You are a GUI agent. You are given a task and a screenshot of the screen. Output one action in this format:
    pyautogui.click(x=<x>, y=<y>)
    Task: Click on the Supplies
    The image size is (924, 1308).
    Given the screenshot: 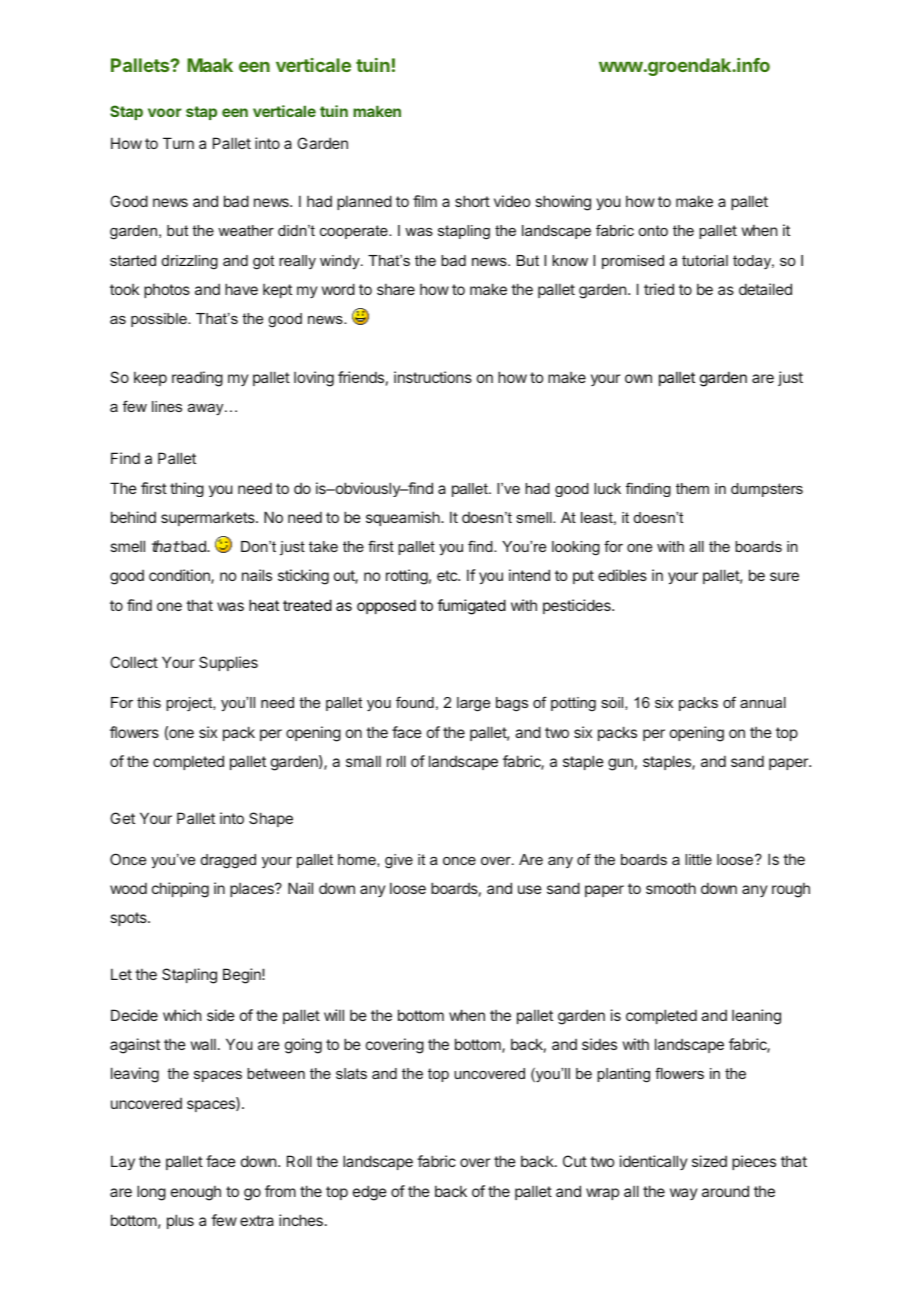 What is the action you would take?
    pyautogui.click(x=228, y=663)
